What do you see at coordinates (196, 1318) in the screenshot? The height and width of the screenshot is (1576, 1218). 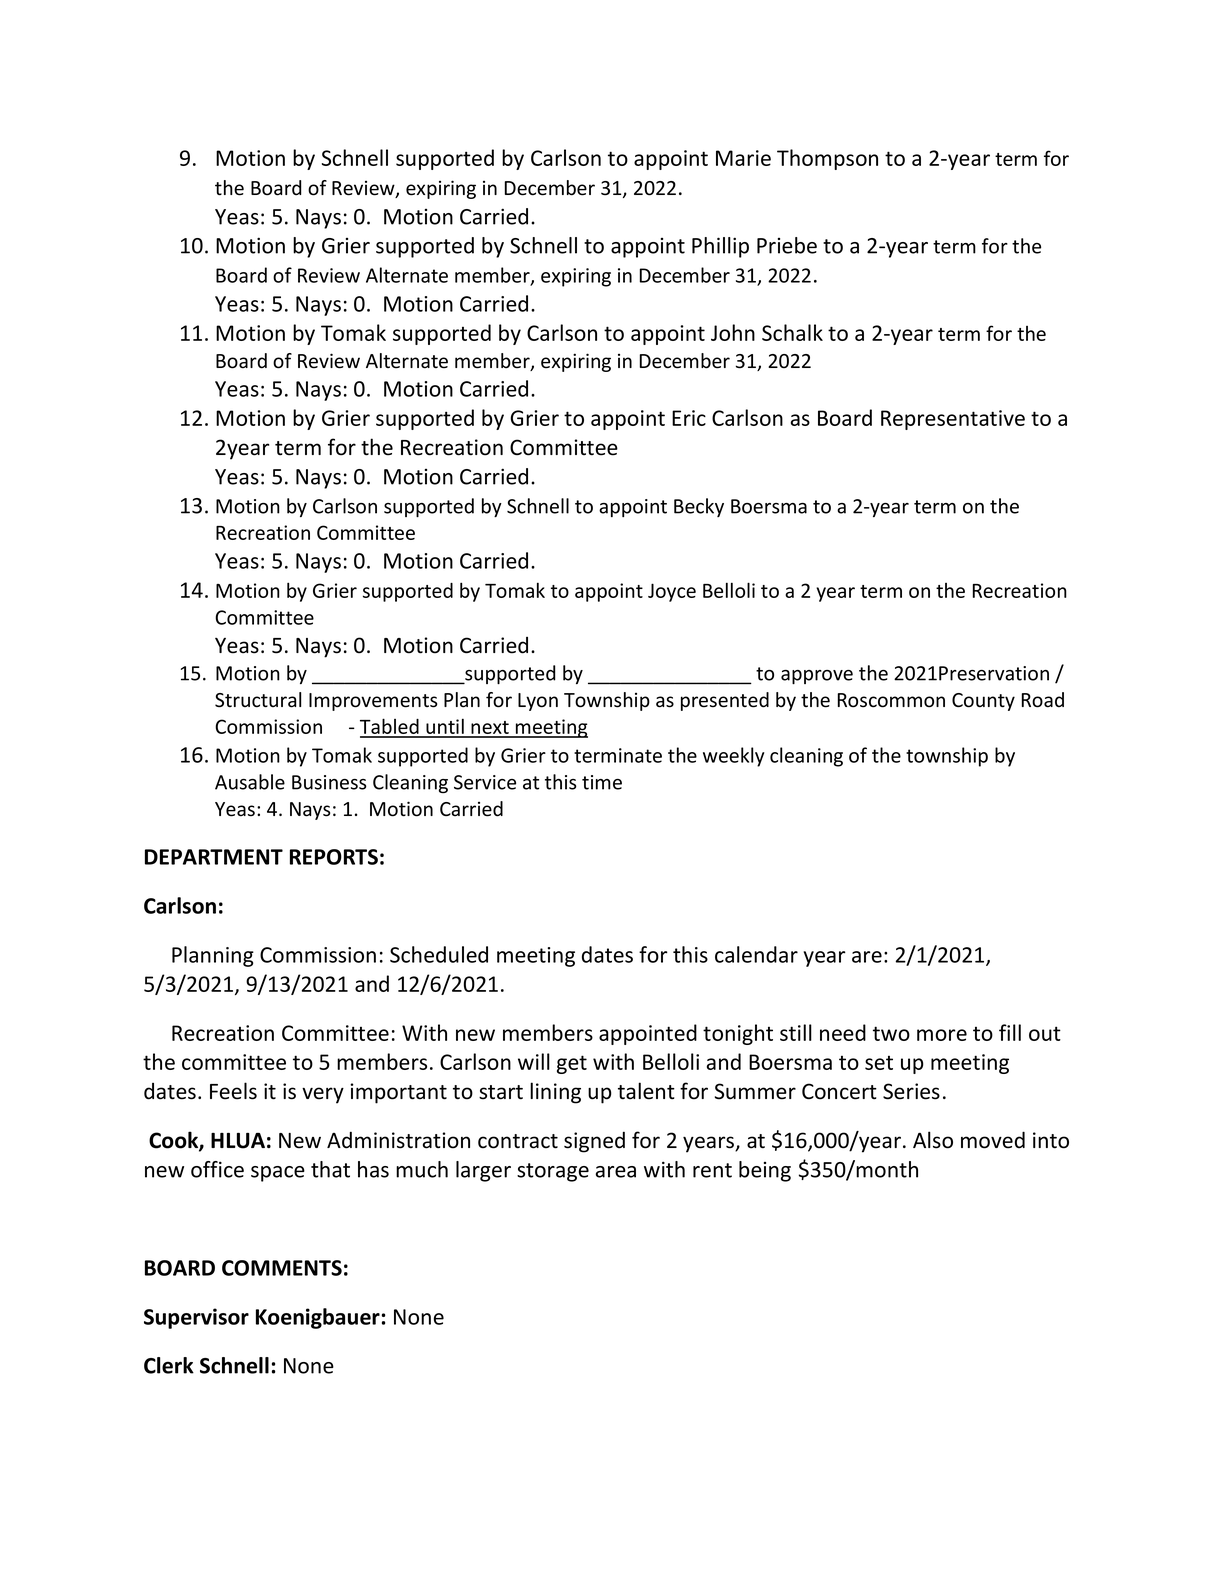 I see `Supervisor` at bounding box center [196, 1318].
